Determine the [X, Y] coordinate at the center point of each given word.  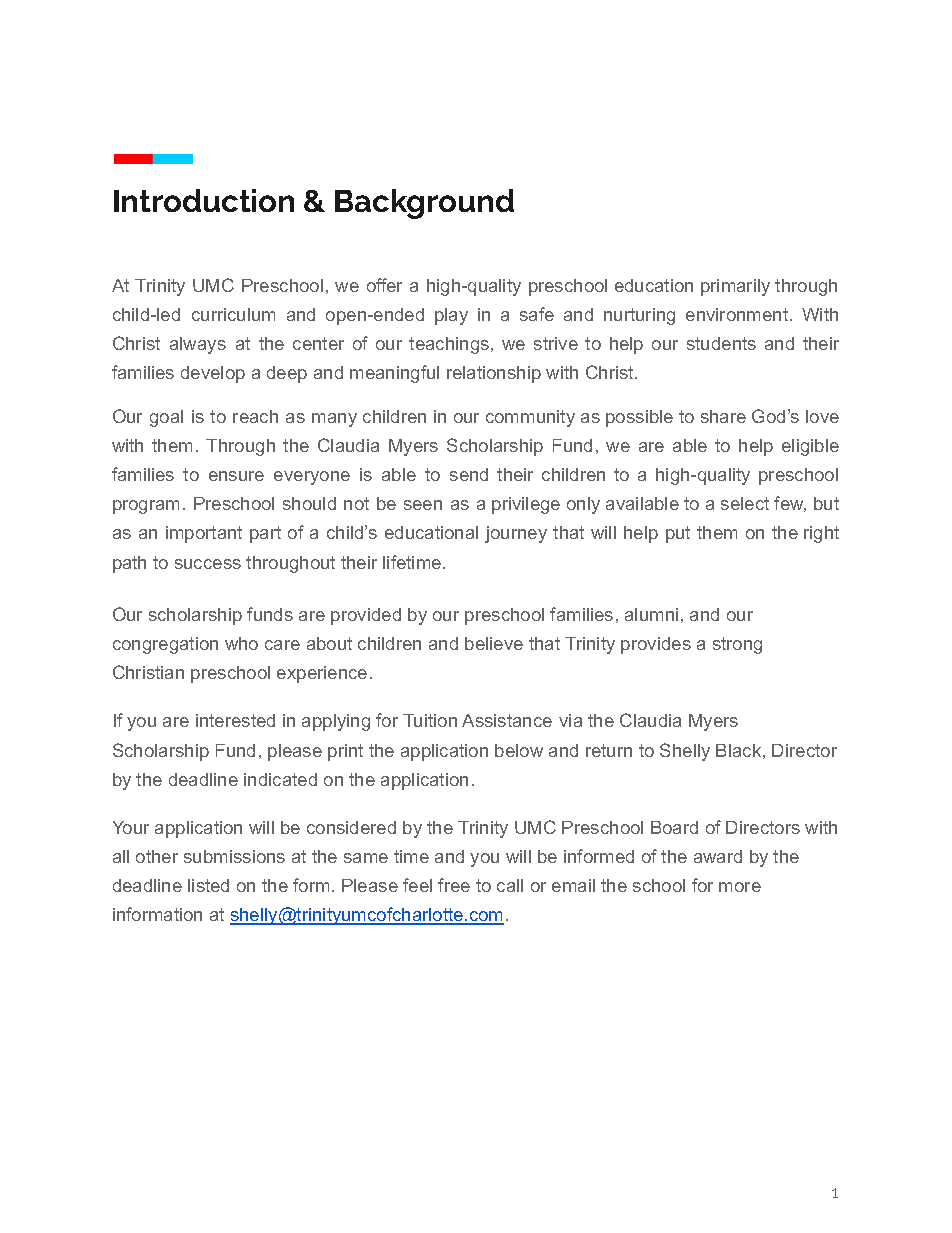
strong [737, 645]
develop [213, 374]
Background [424, 204]
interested [235, 720]
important [204, 534]
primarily [735, 287]
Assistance [507, 720]
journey [516, 534]
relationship [494, 374]
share [723, 416]
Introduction [204, 200]
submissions [234, 856]
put [678, 534]
